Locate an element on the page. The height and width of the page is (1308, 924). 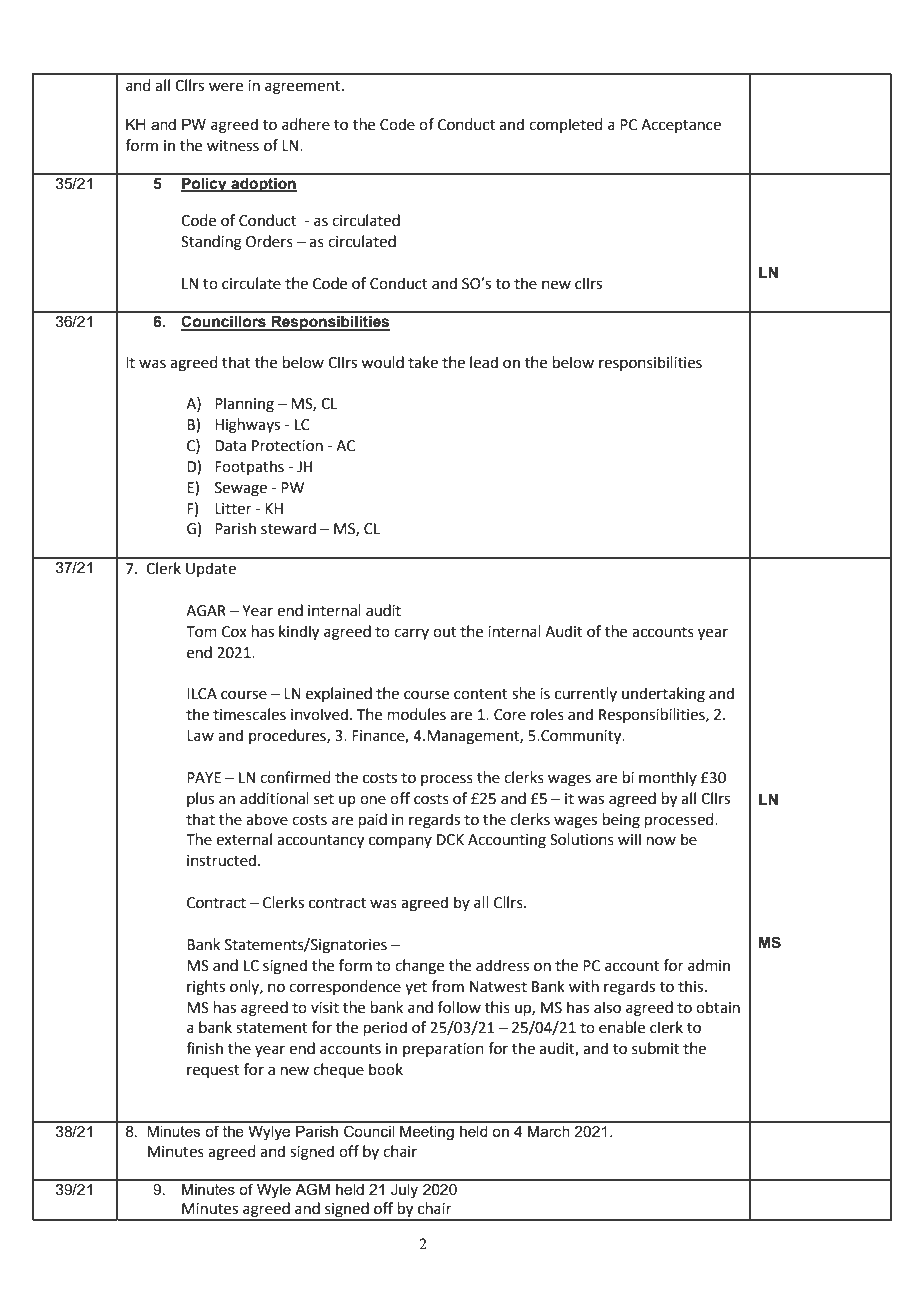
take is located at coordinates (423, 362).
